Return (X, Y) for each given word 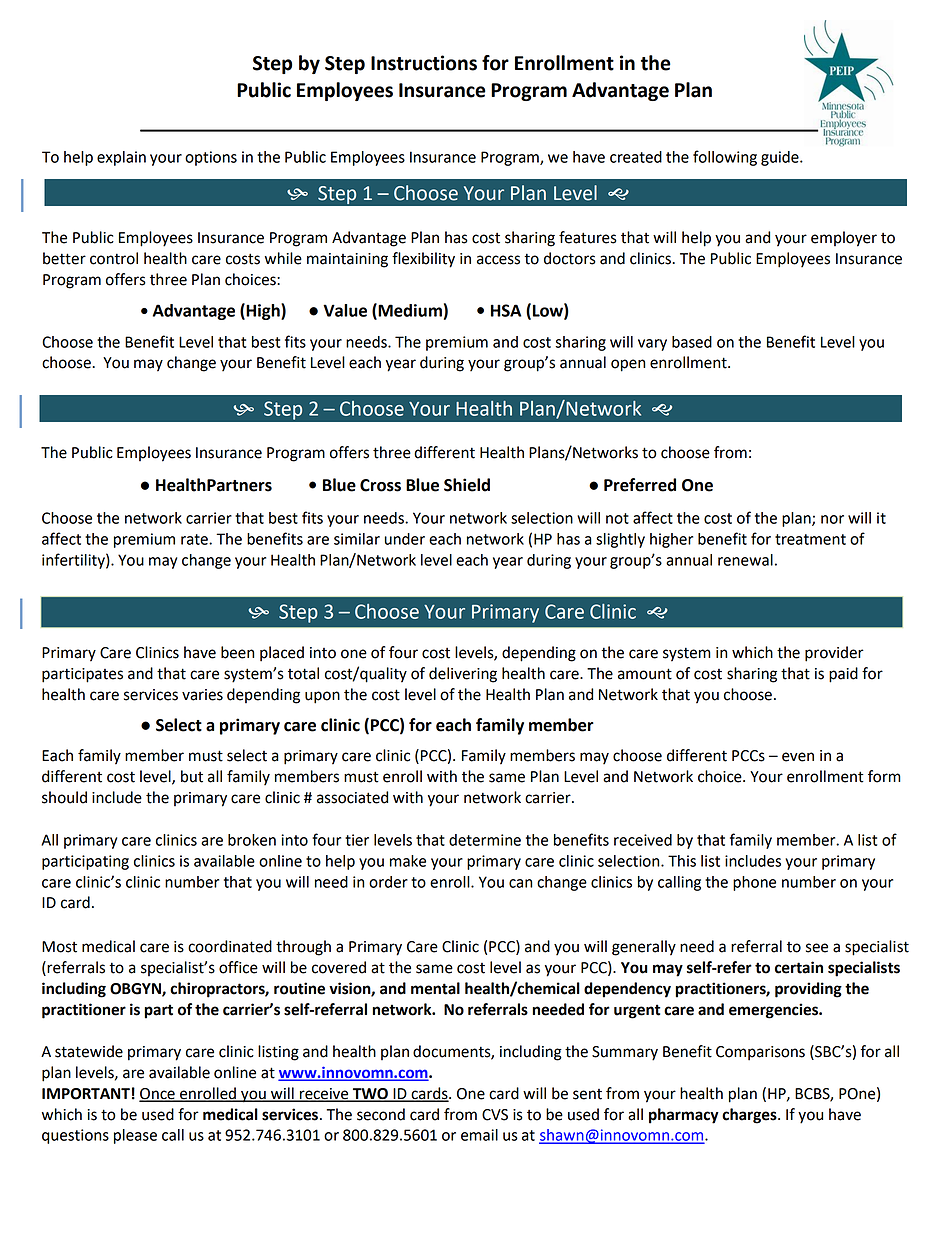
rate (195, 539)
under (405, 539)
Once (158, 1094)
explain (121, 158)
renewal (745, 560)
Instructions (424, 63)
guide (781, 158)
